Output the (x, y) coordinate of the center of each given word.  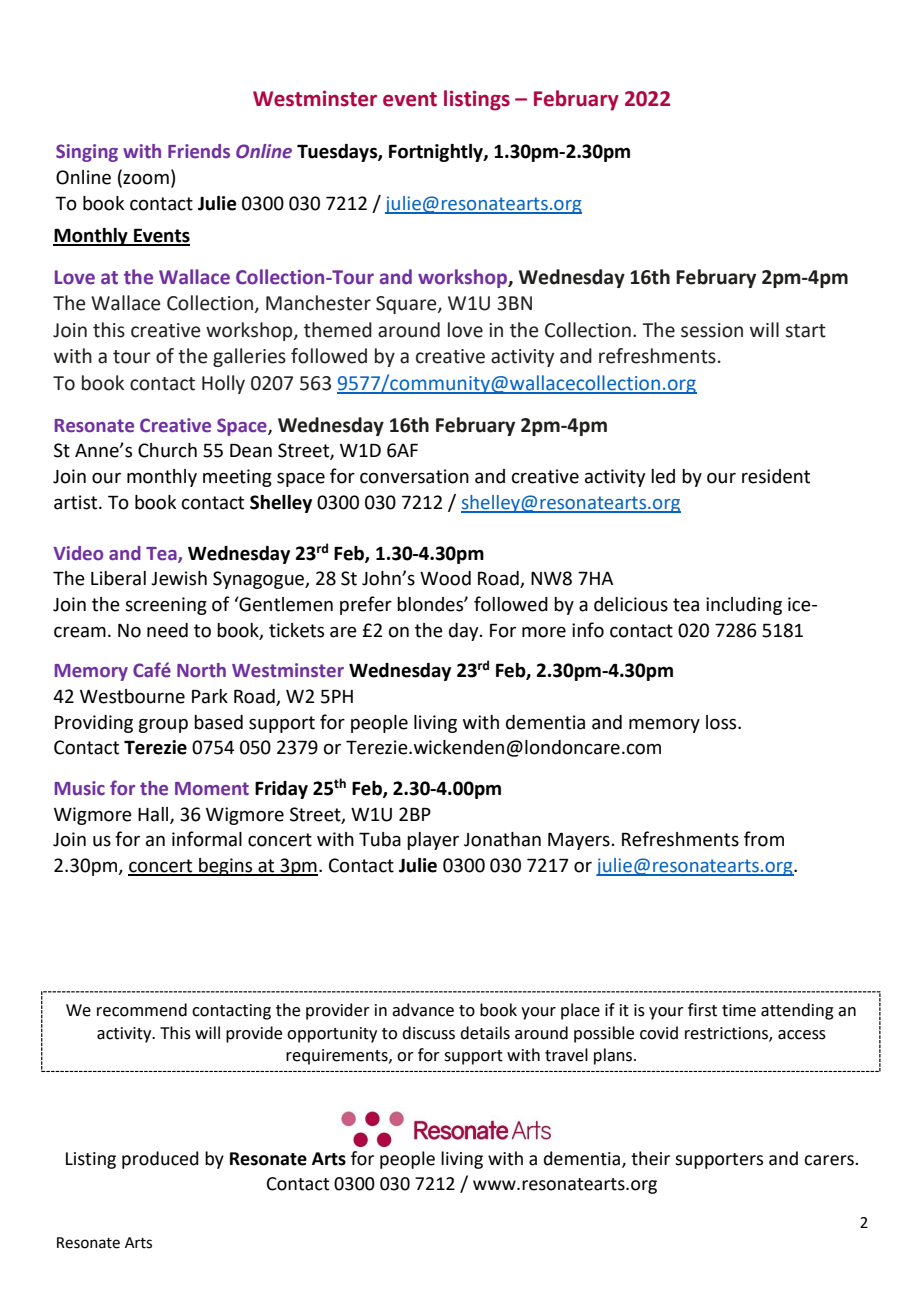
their (650, 1158)
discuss (428, 1033)
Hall (154, 815)
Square (407, 305)
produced (160, 1160)
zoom (145, 180)
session (712, 330)
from (764, 839)
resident (776, 476)
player (433, 841)
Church (167, 450)
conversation (414, 476)
